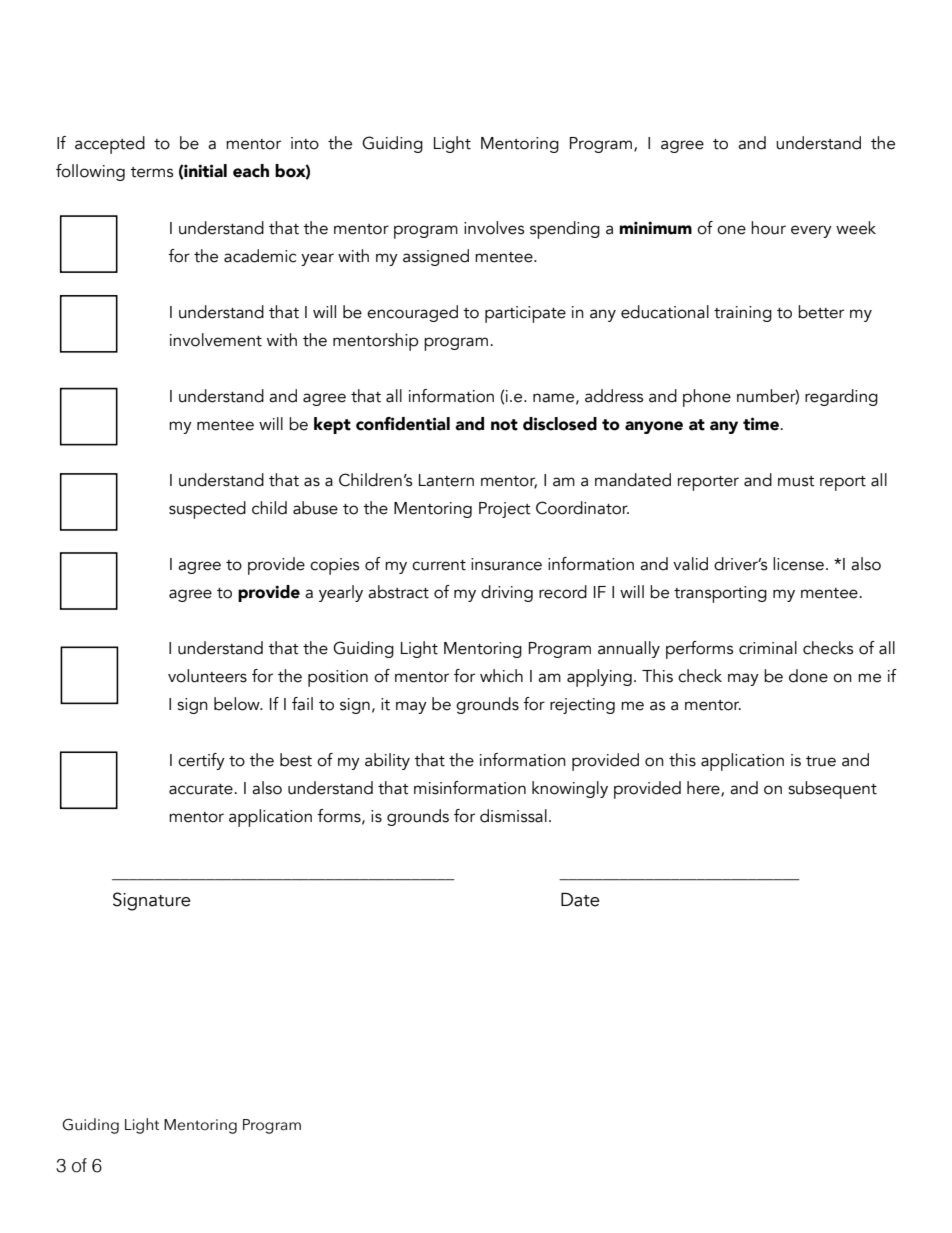  I want to click on terms, so click(151, 172).
